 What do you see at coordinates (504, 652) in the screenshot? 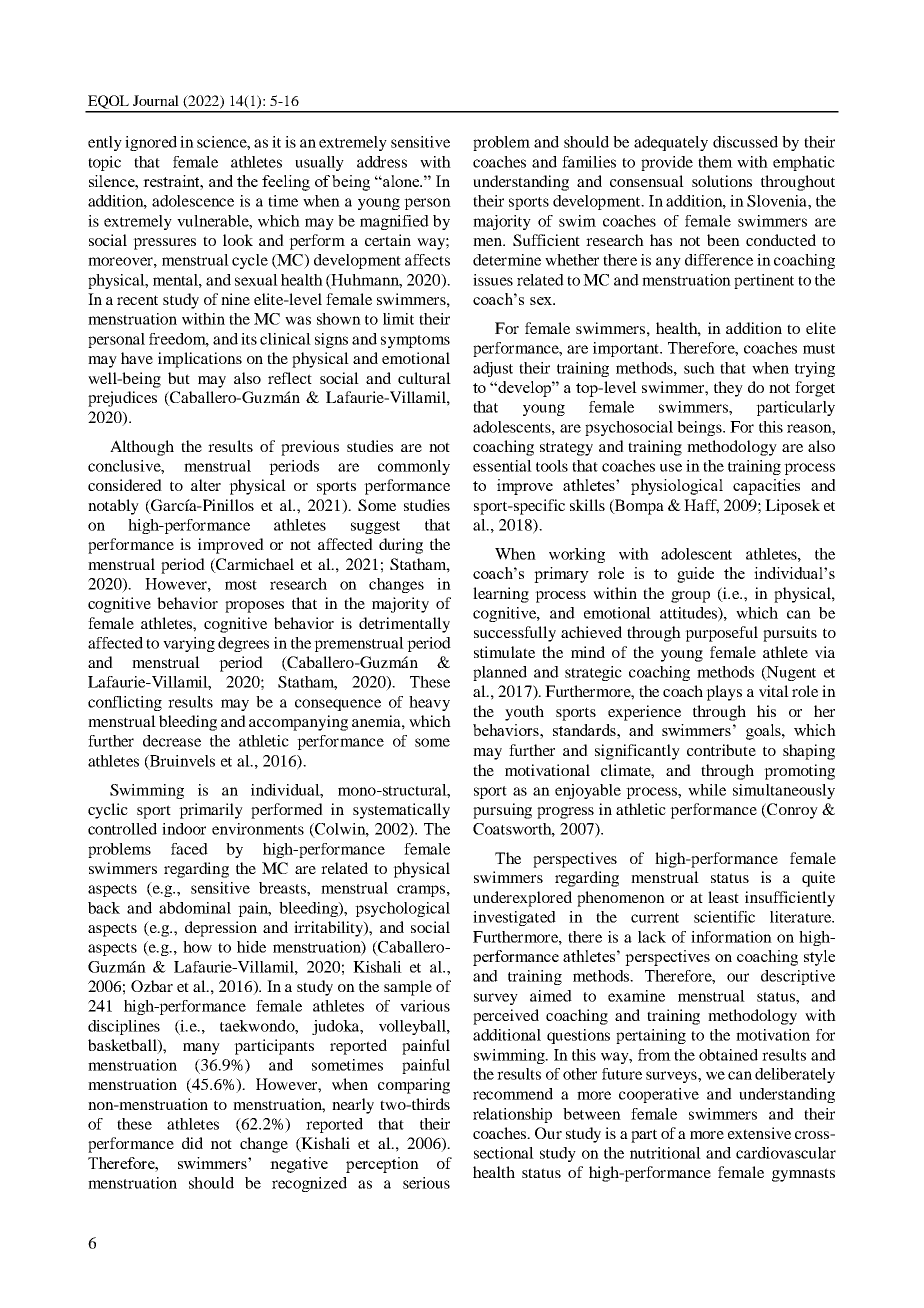
I see `stimulate` at bounding box center [504, 652].
